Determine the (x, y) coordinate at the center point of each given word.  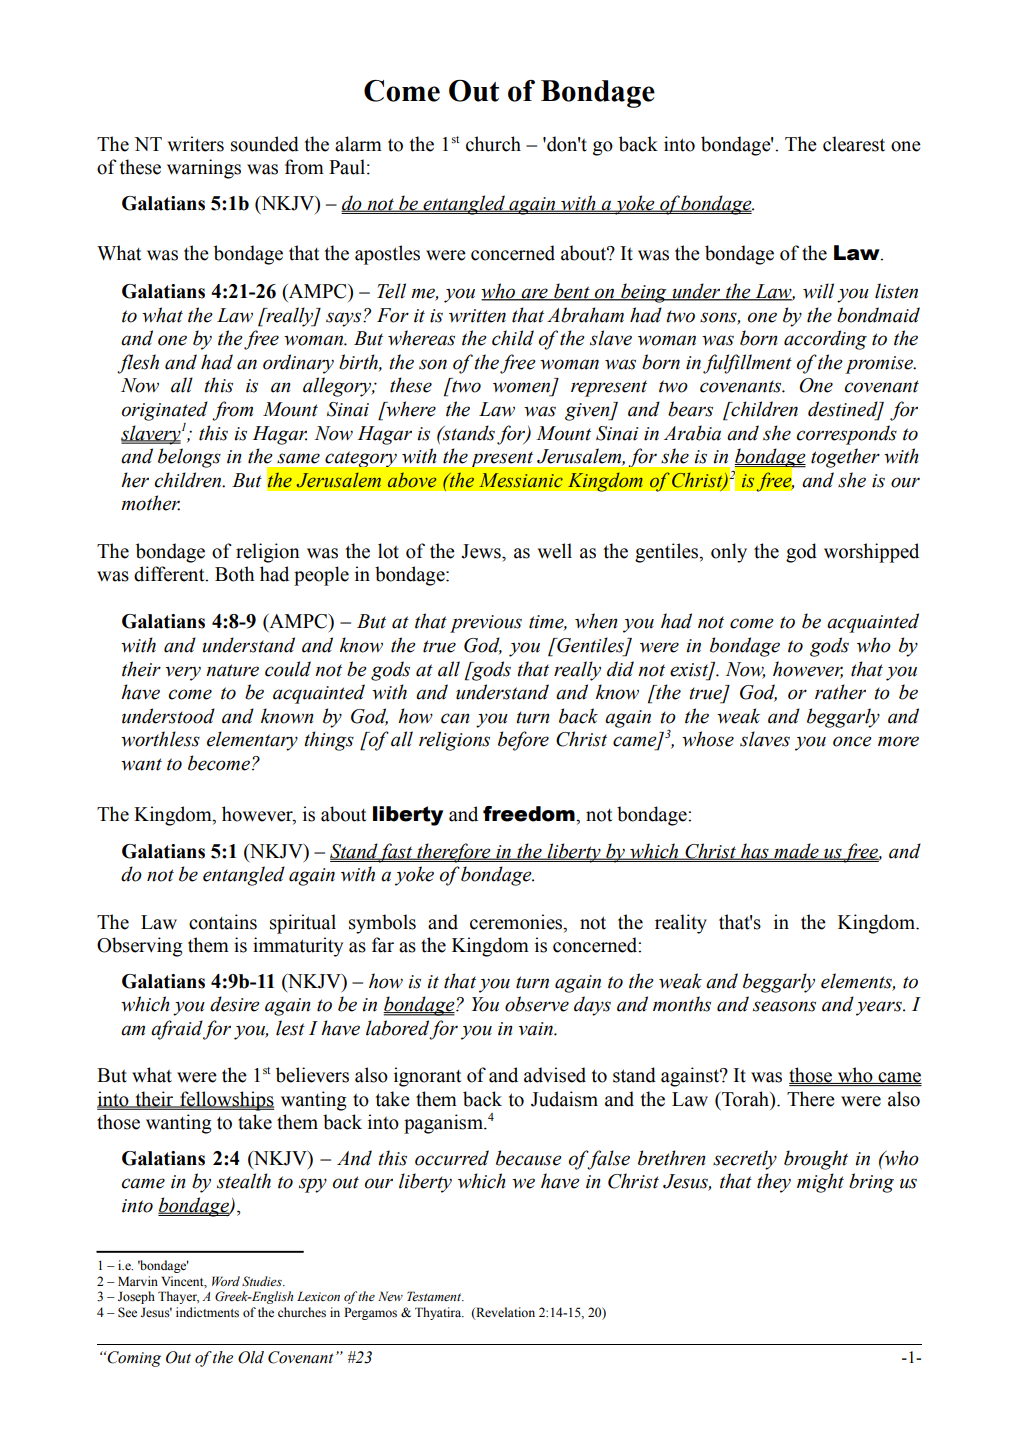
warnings (204, 169)
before (523, 741)
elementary (252, 741)
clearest (854, 144)
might (820, 1183)
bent (572, 292)
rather (840, 692)
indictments (207, 1312)
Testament (435, 1296)
